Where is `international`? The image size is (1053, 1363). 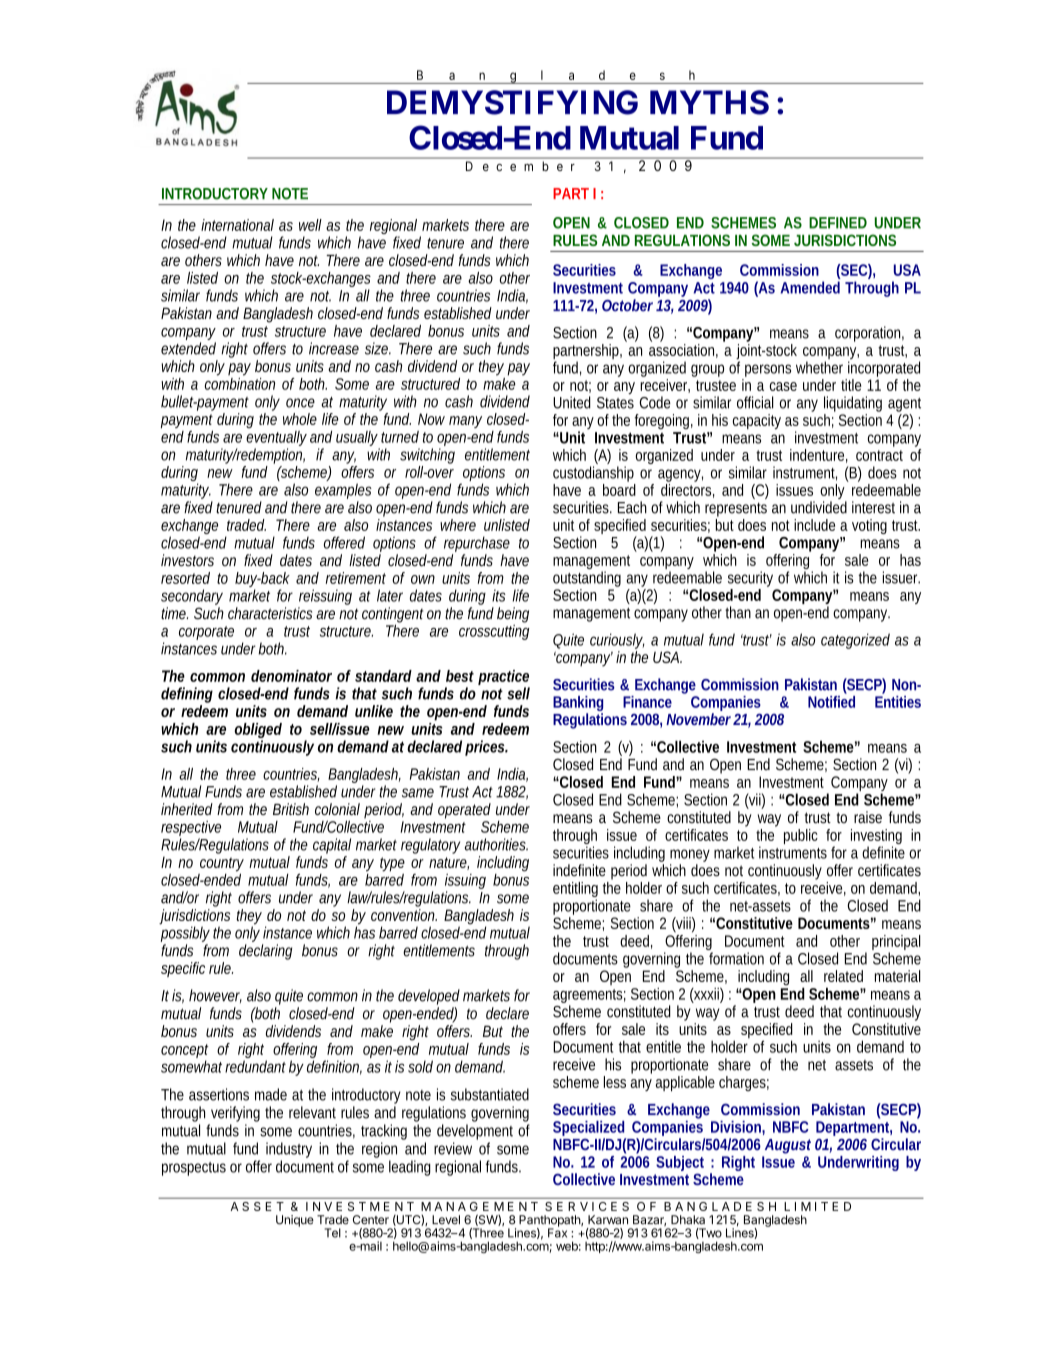 international is located at coordinates (237, 225).
